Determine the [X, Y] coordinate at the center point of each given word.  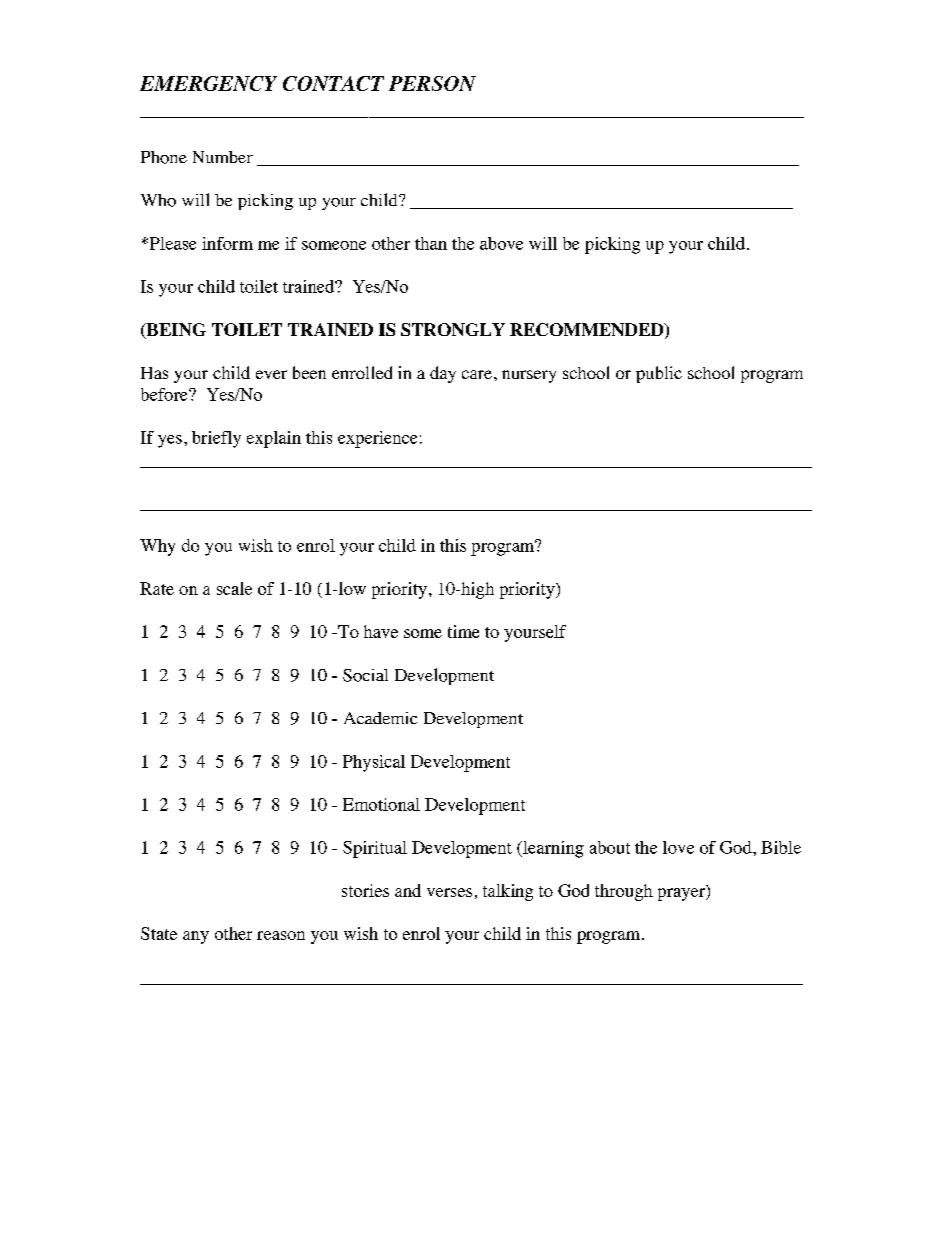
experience [377, 439]
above [501, 243]
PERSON [432, 83]
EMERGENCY [208, 83]
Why [157, 547]
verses [449, 892]
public [659, 374]
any [196, 937]
